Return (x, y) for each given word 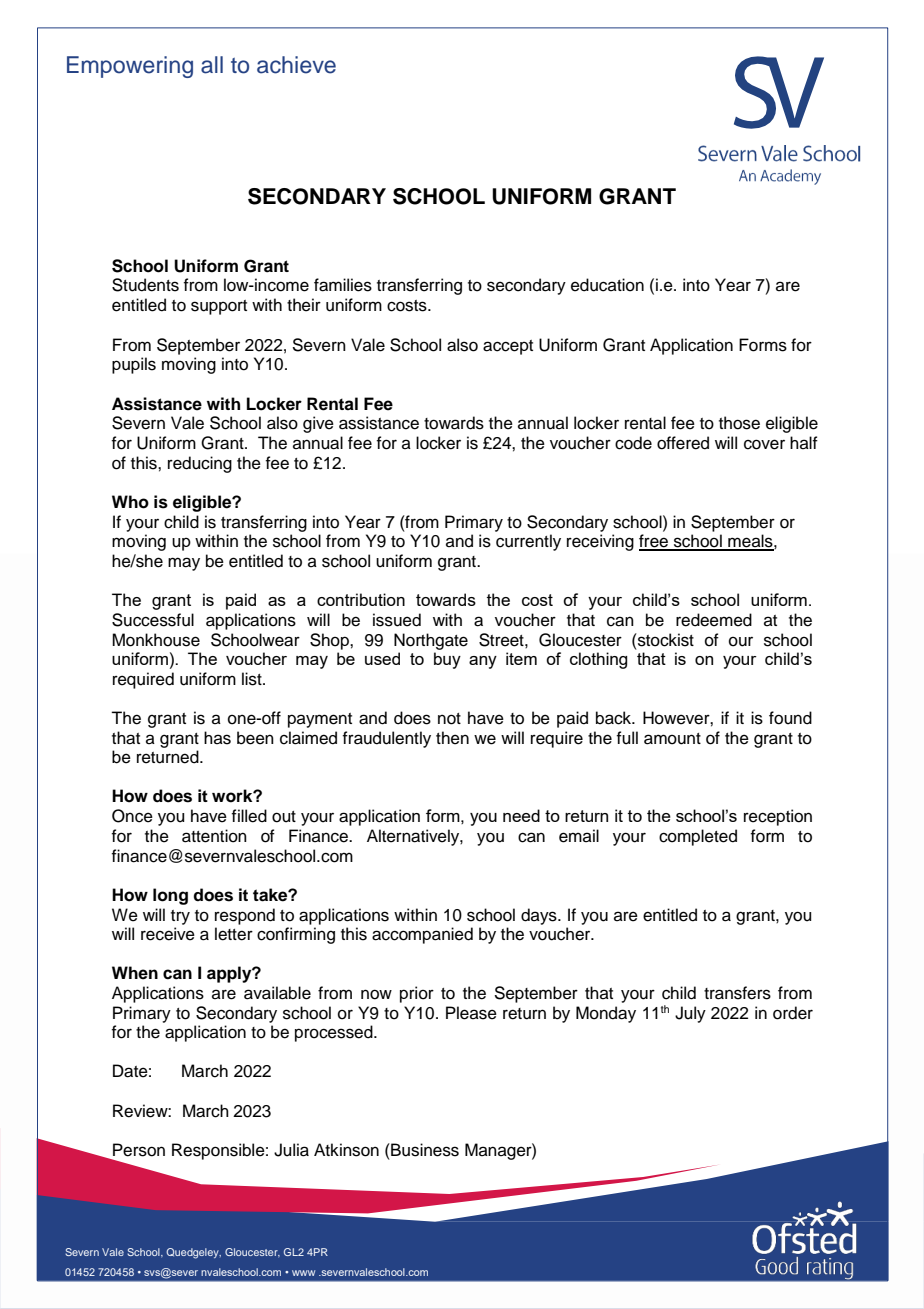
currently (528, 542)
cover (764, 444)
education (607, 285)
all (212, 65)
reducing (200, 464)
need (521, 815)
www (303, 1273)
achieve (296, 65)
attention (214, 836)
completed (698, 837)
